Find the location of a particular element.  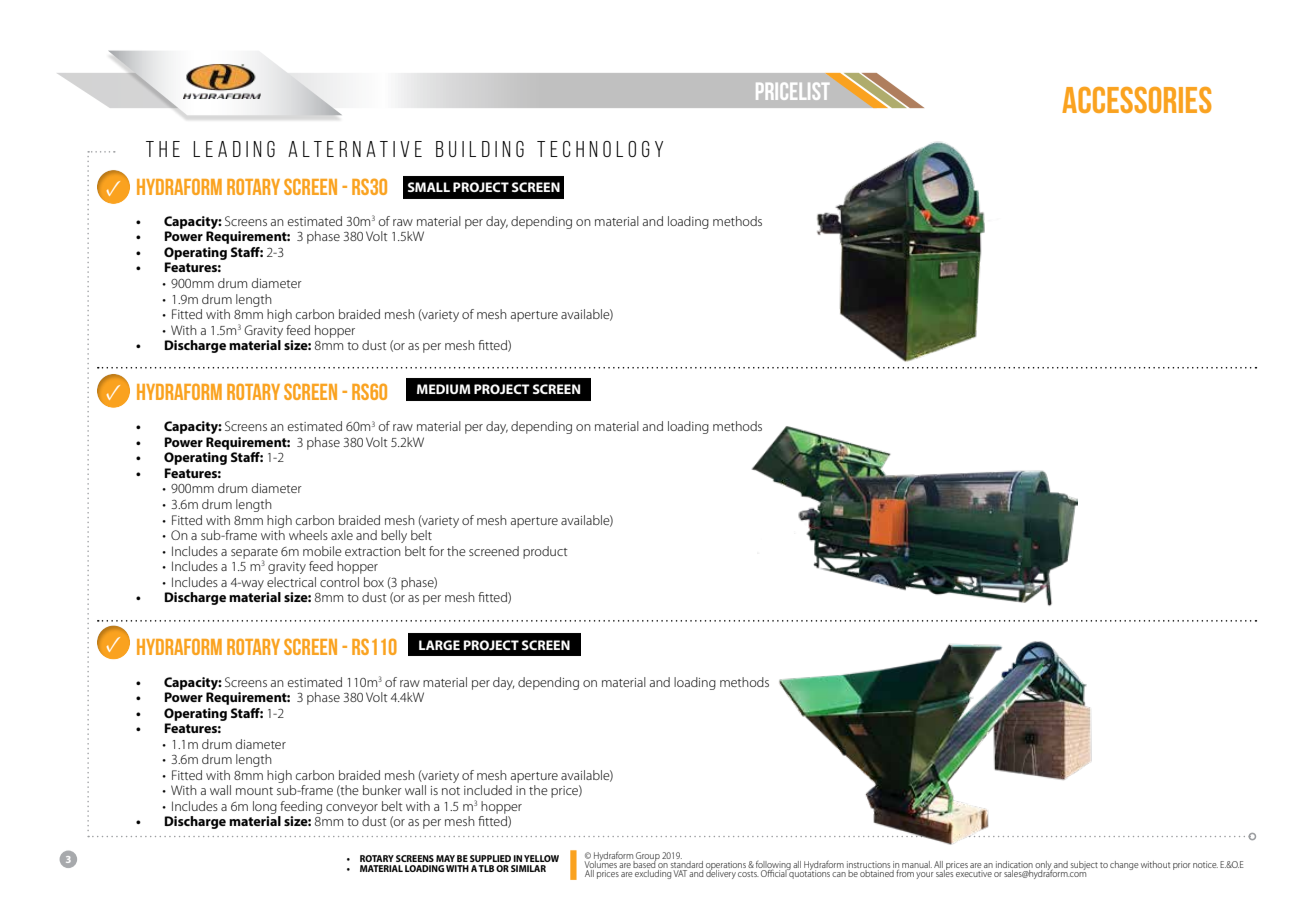

product is located at coordinates (545, 552).
